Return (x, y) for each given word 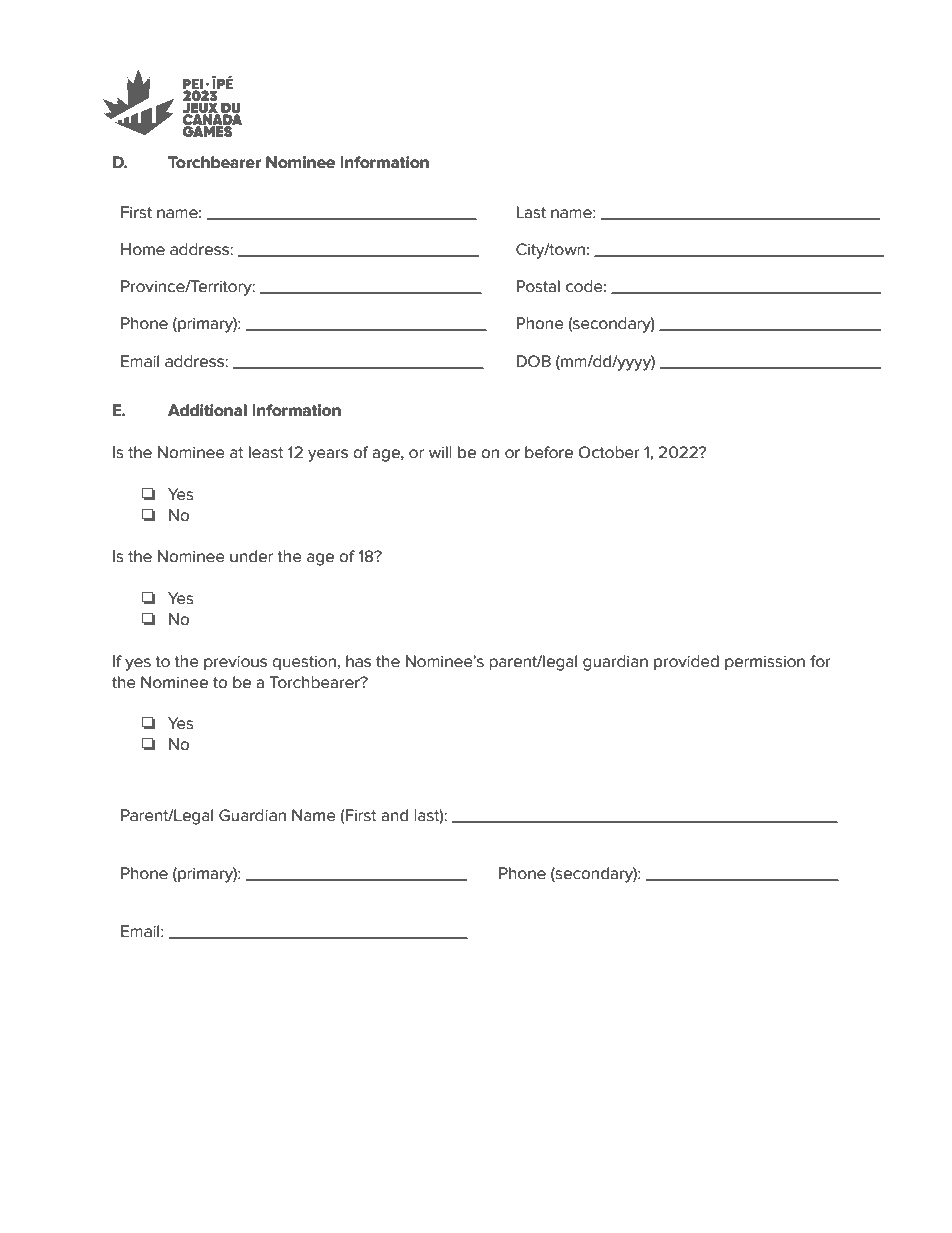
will (440, 452)
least (266, 452)
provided (686, 662)
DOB (534, 361)
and (394, 815)
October (609, 452)
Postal (538, 286)
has (358, 661)
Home (143, 249)
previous (235, 663)
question (304, 663)
